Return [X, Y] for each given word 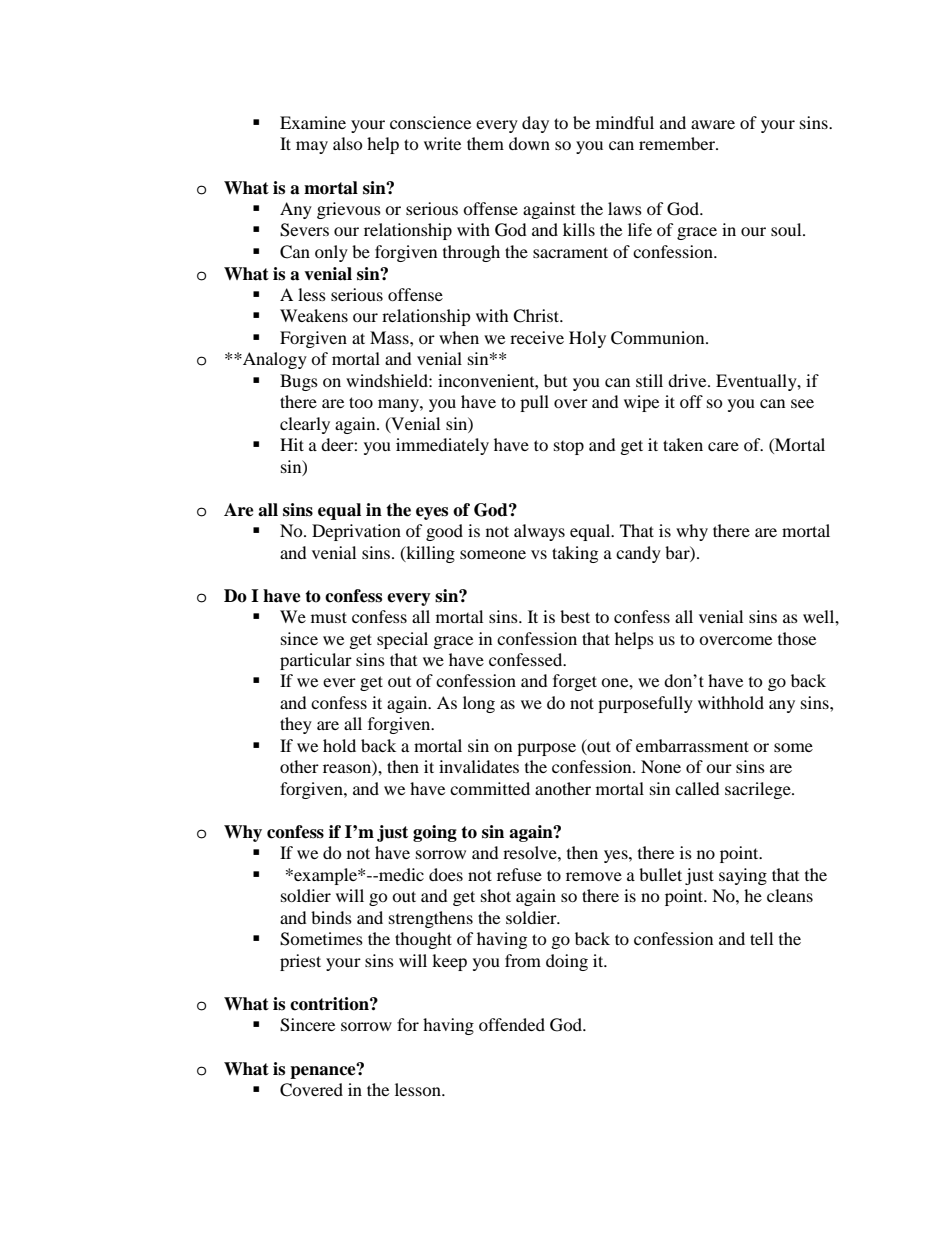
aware [713, 124]
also [348, 143]
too [361, 402]
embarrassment [692, 745]
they [296, 725]
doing [567, 962]
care [723, 446]
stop [569, 448]
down [529, 143]
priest [300, 962]
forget [575, 682]
